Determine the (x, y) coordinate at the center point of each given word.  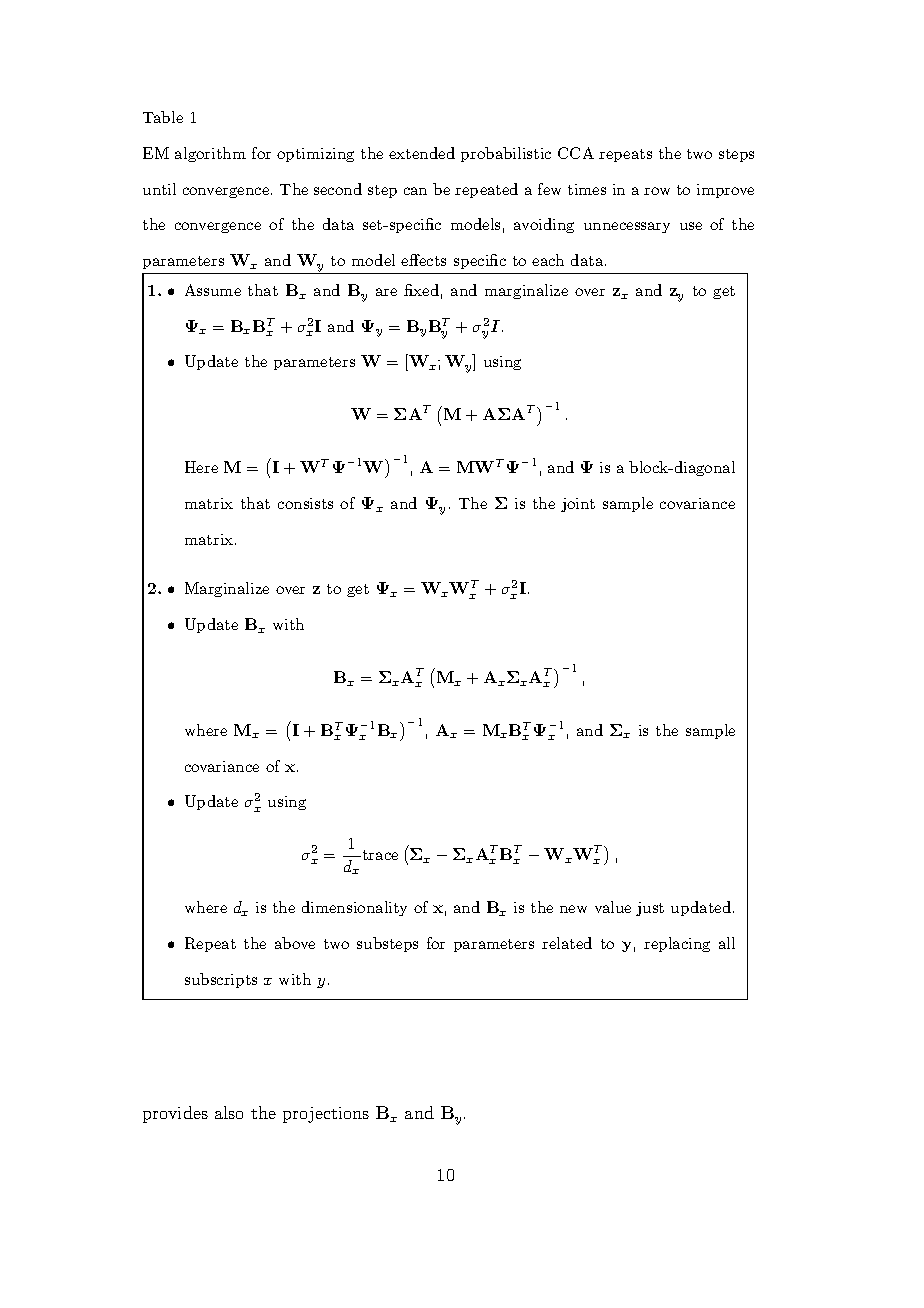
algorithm (210, 154)
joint (578, 505)
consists (305, 503)
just (650, 909)
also (229, 1112)
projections (326, 1115)
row (657, 191)
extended (422, 153)
